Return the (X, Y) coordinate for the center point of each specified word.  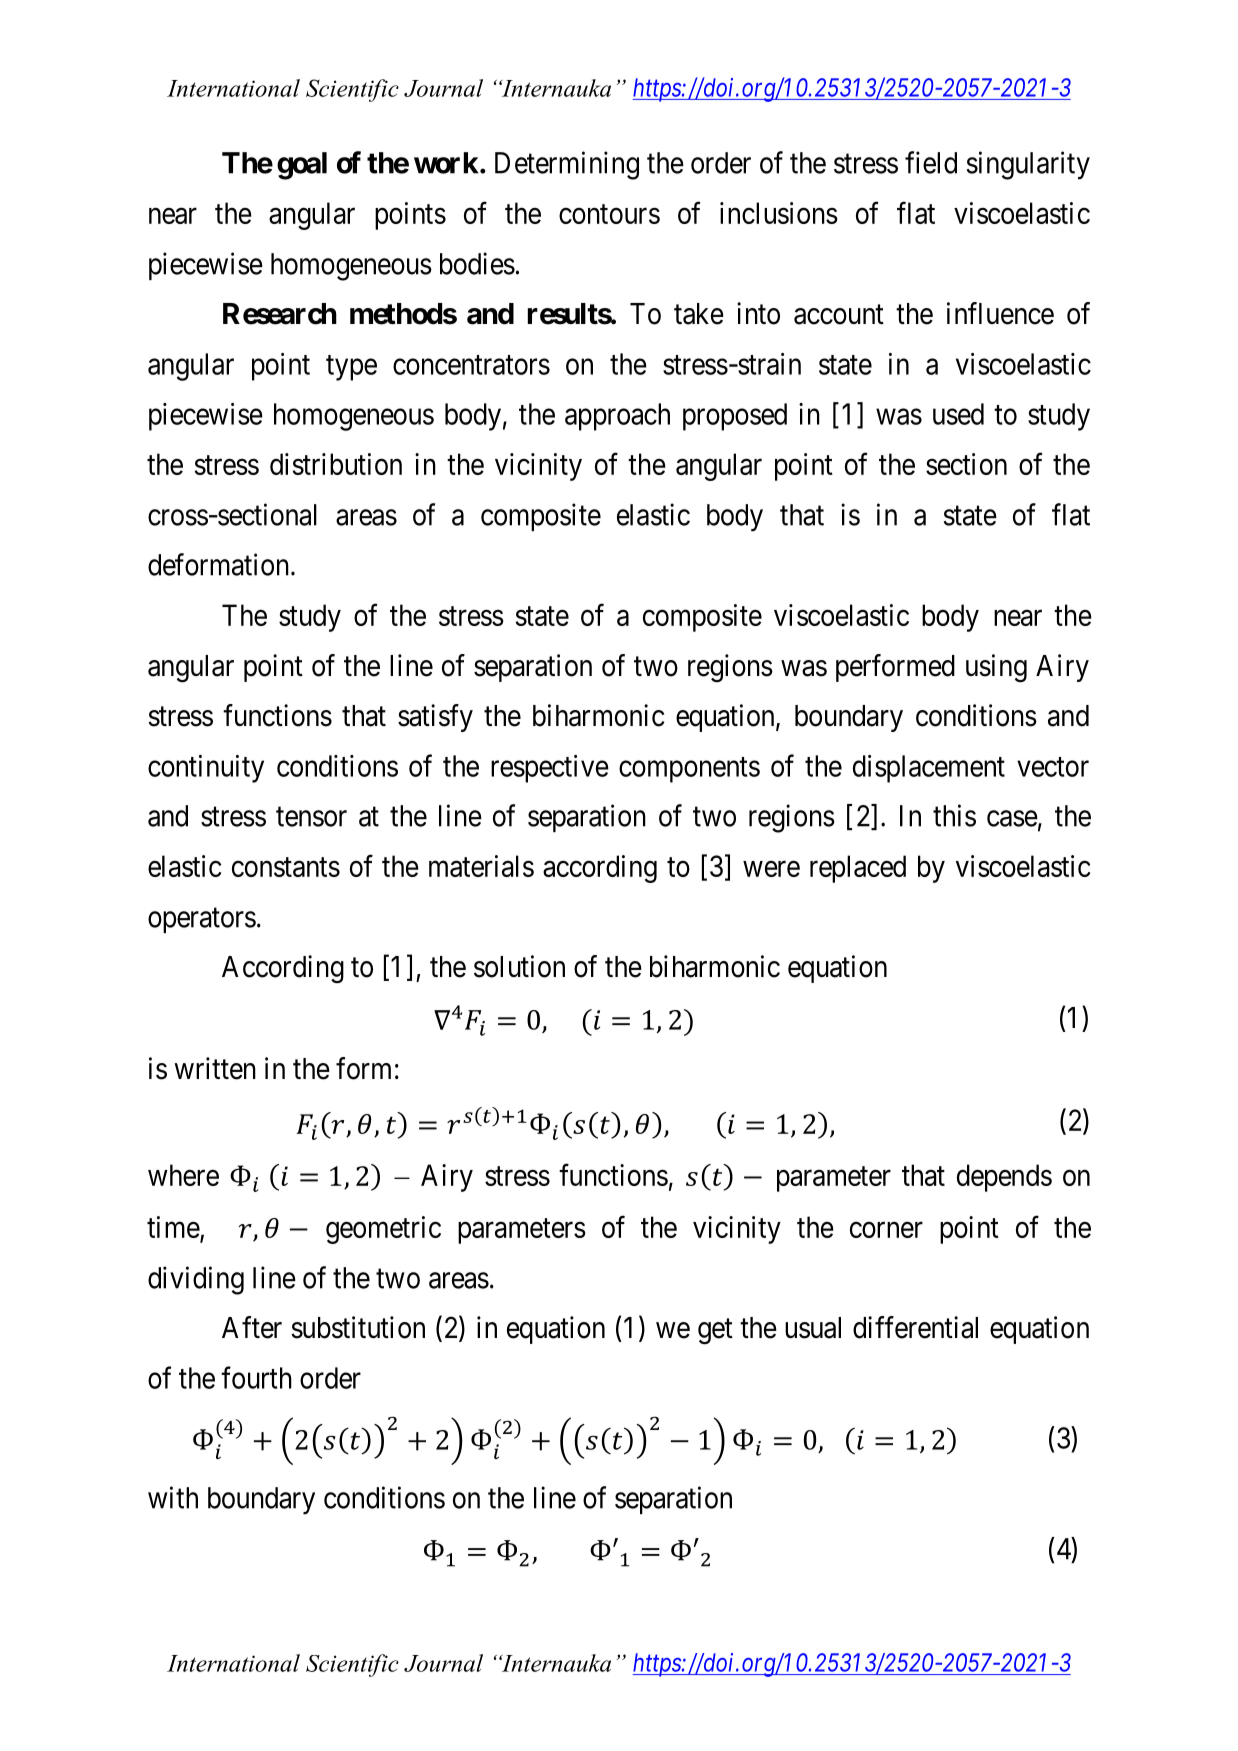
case (1012, 819)
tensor (311, 817)
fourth (256, 1377)
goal (302, 166)
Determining (567, 165)
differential (915, 1327)
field (931, 162)
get (715, 1332)
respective (550, 769)
